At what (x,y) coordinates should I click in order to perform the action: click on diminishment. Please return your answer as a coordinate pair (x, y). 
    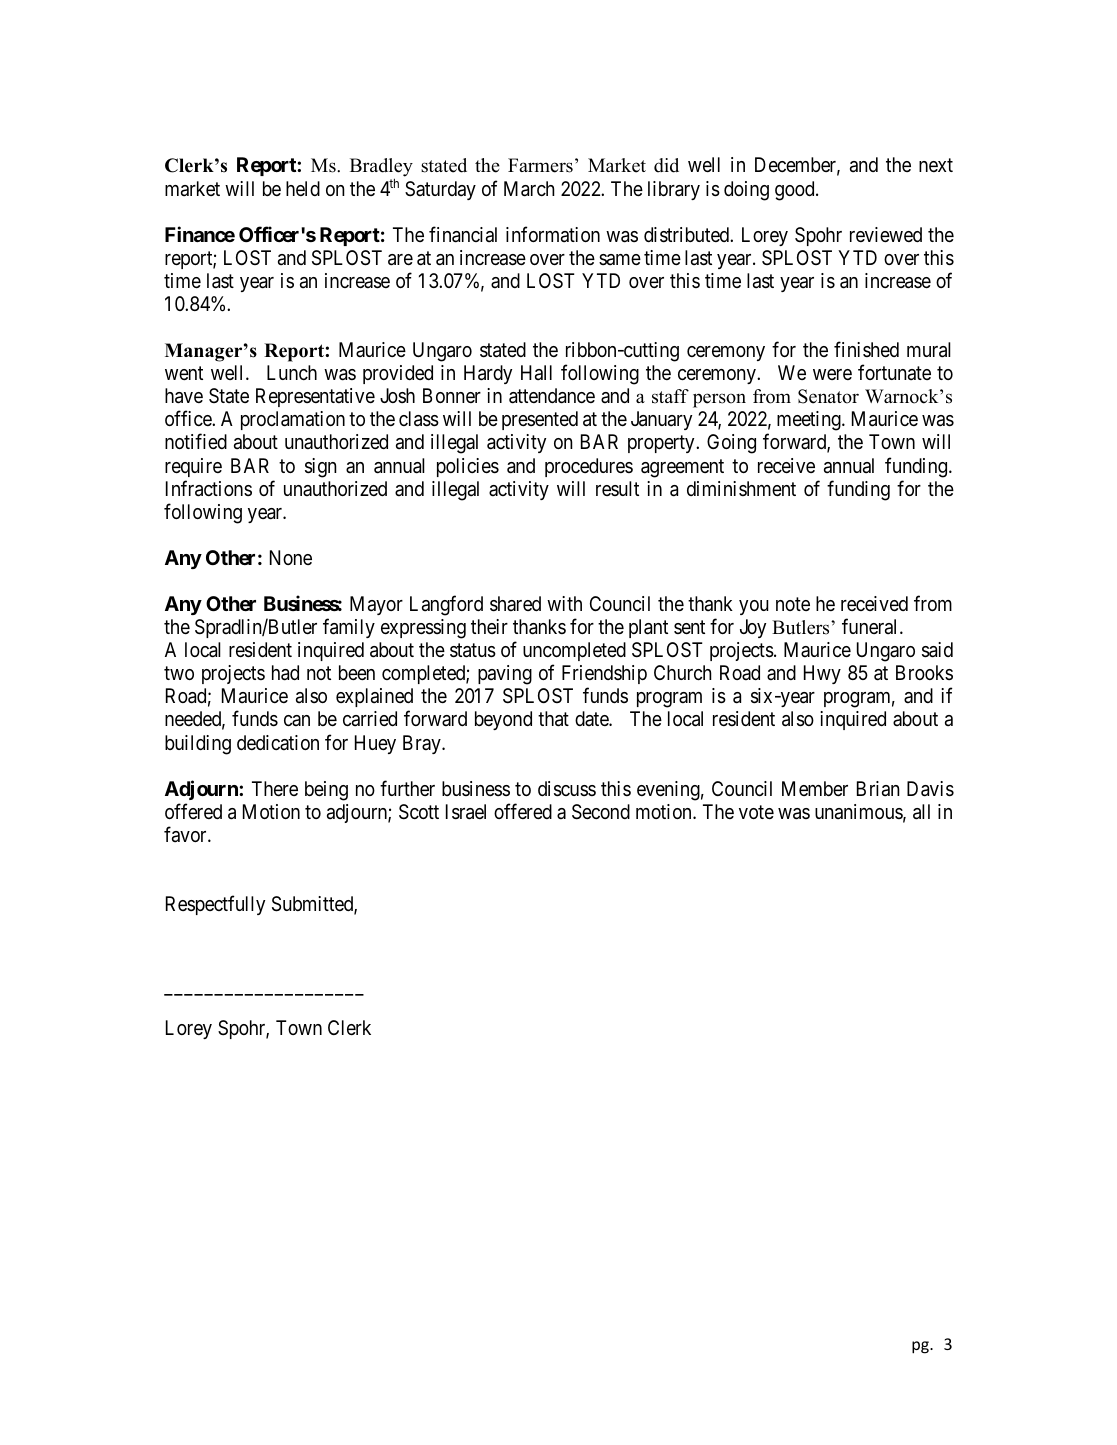
    Looking at the image, I should click on (741, 488).
